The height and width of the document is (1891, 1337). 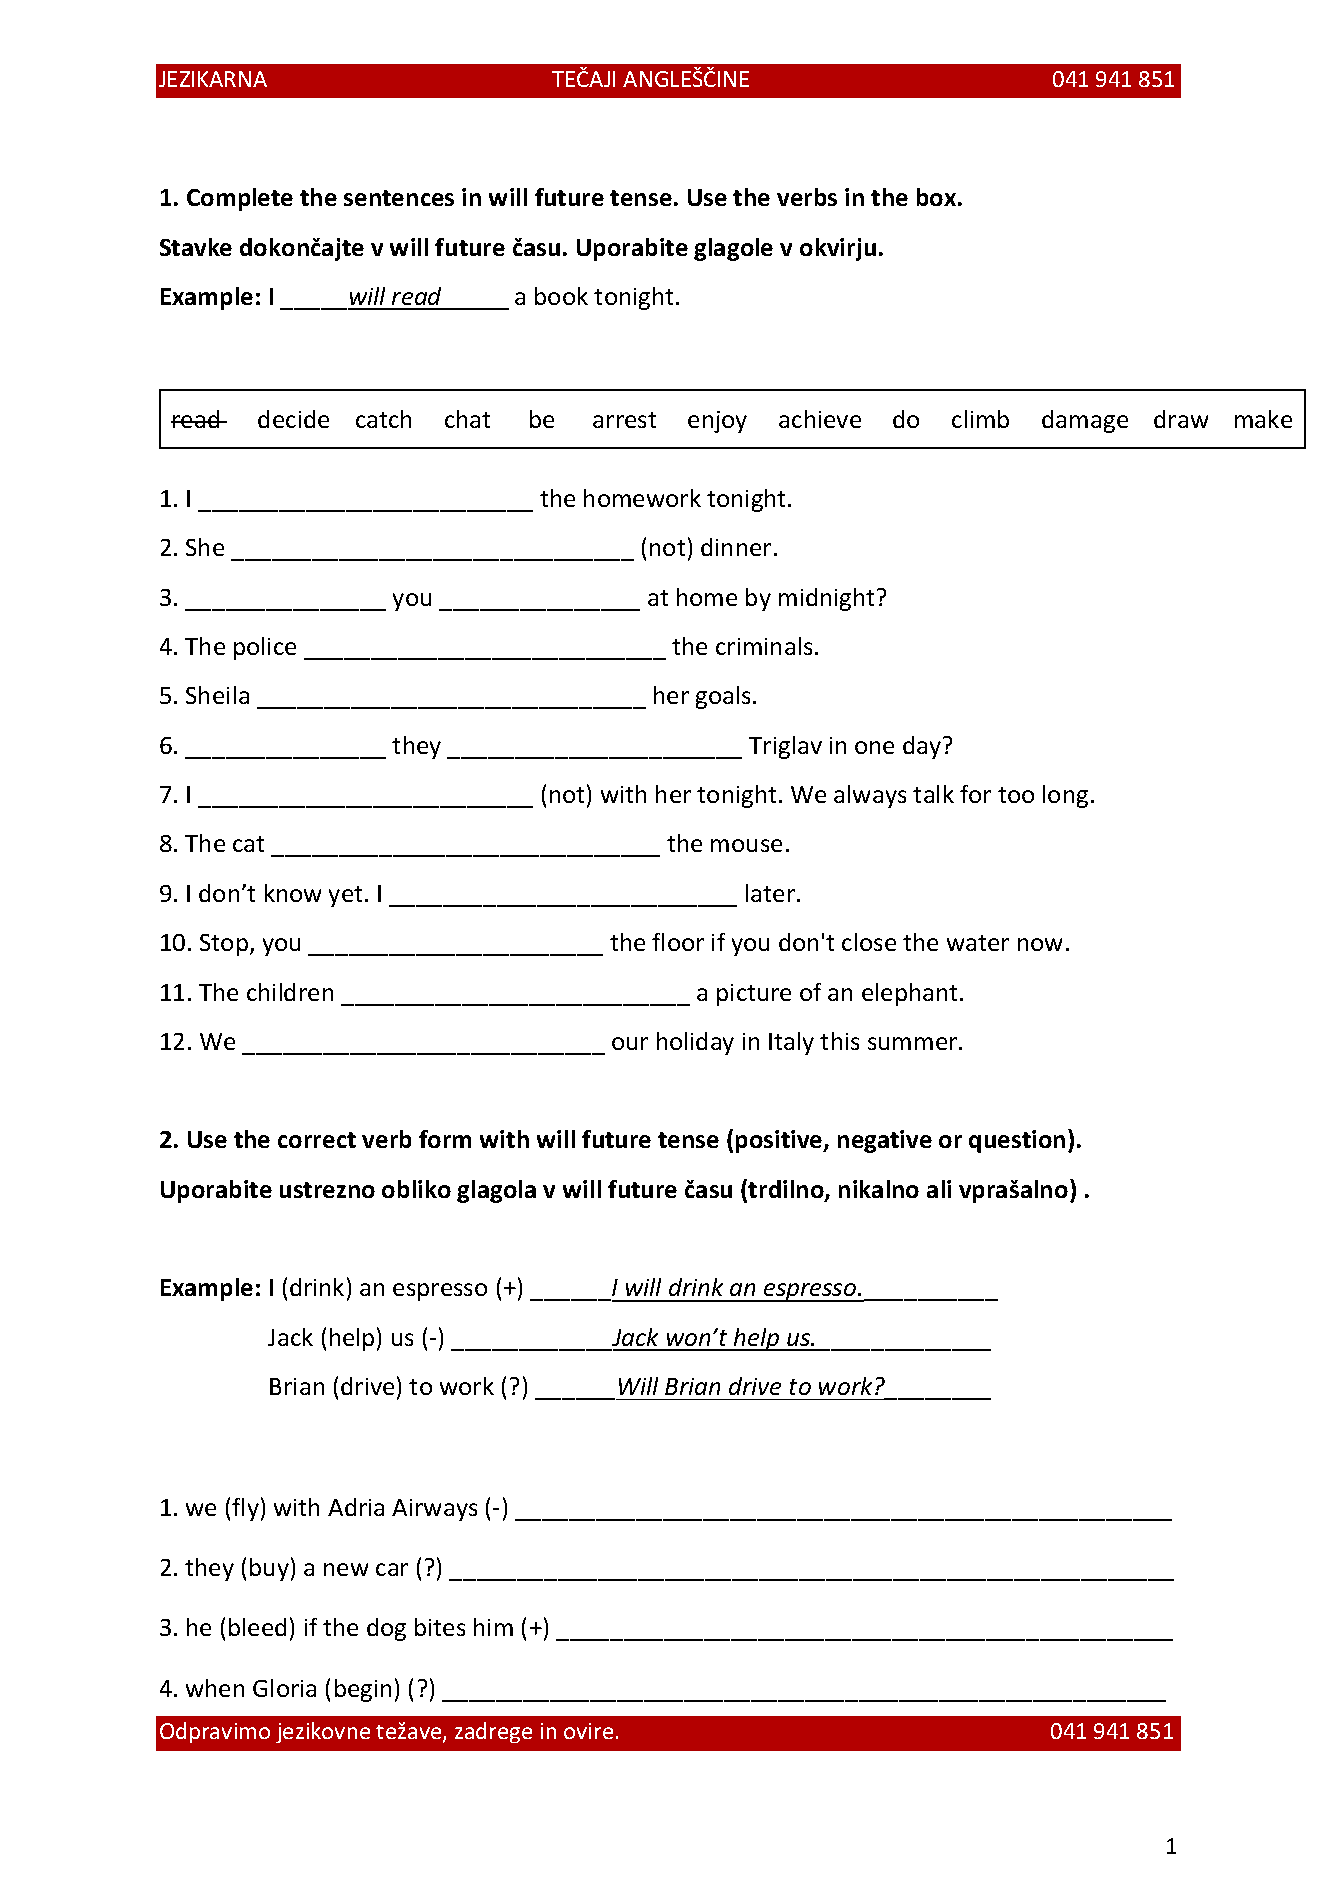 What do you see at coordinates (678, 942) in the document?
I see `floor` at bounding box center [678, 942].
